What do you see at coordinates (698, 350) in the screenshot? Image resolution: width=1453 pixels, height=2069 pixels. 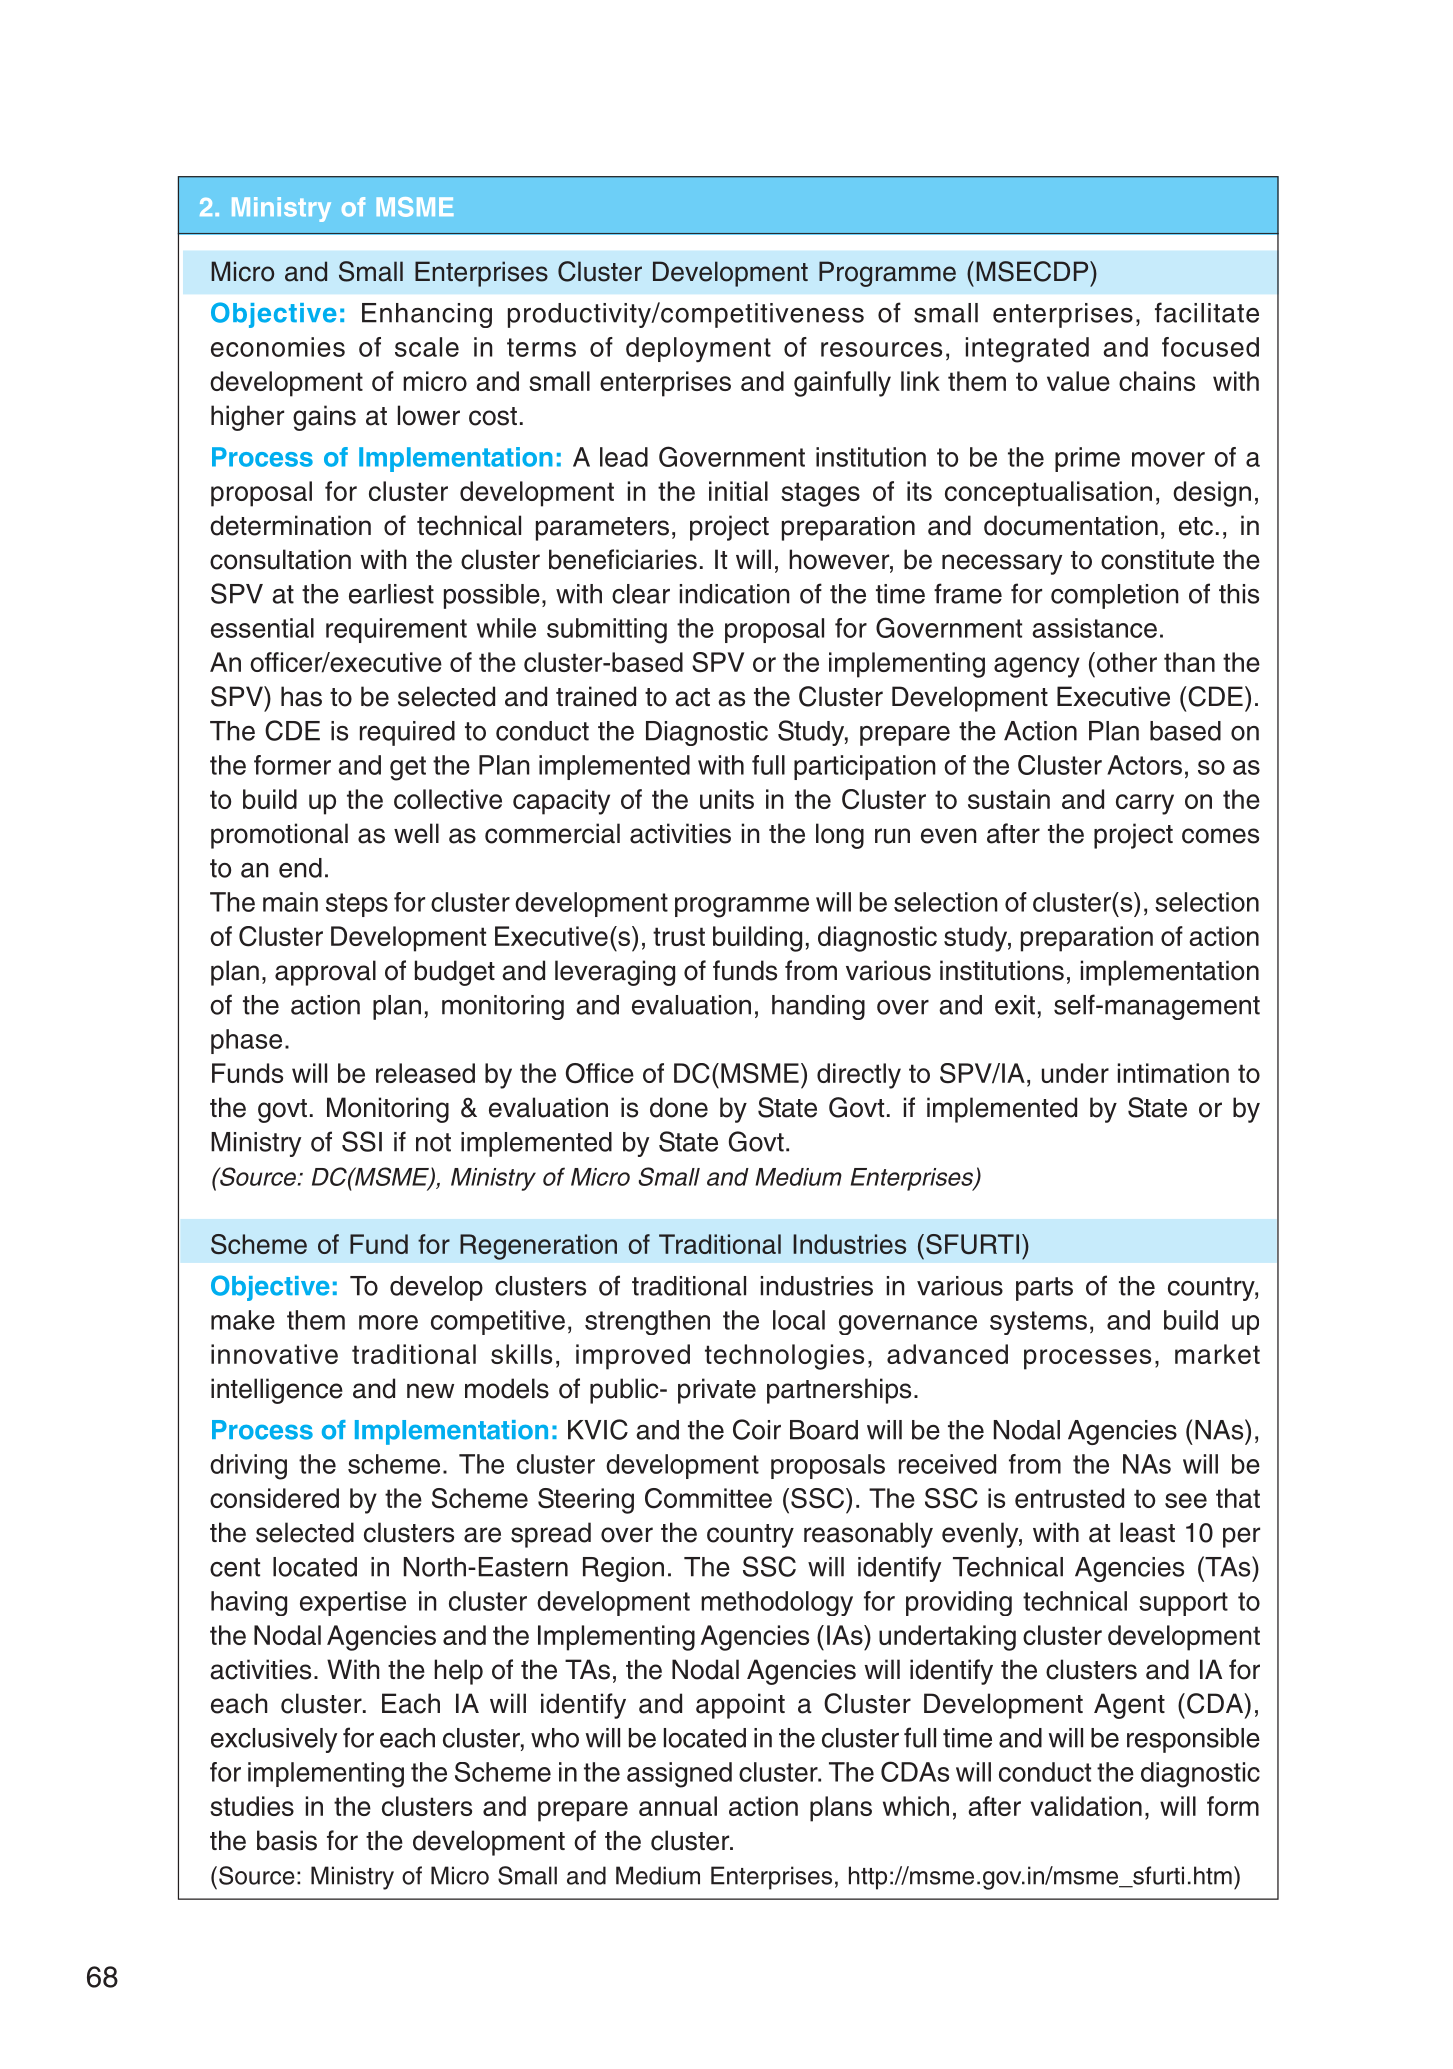 I see `deployment` at bounding box center [698, 350].
